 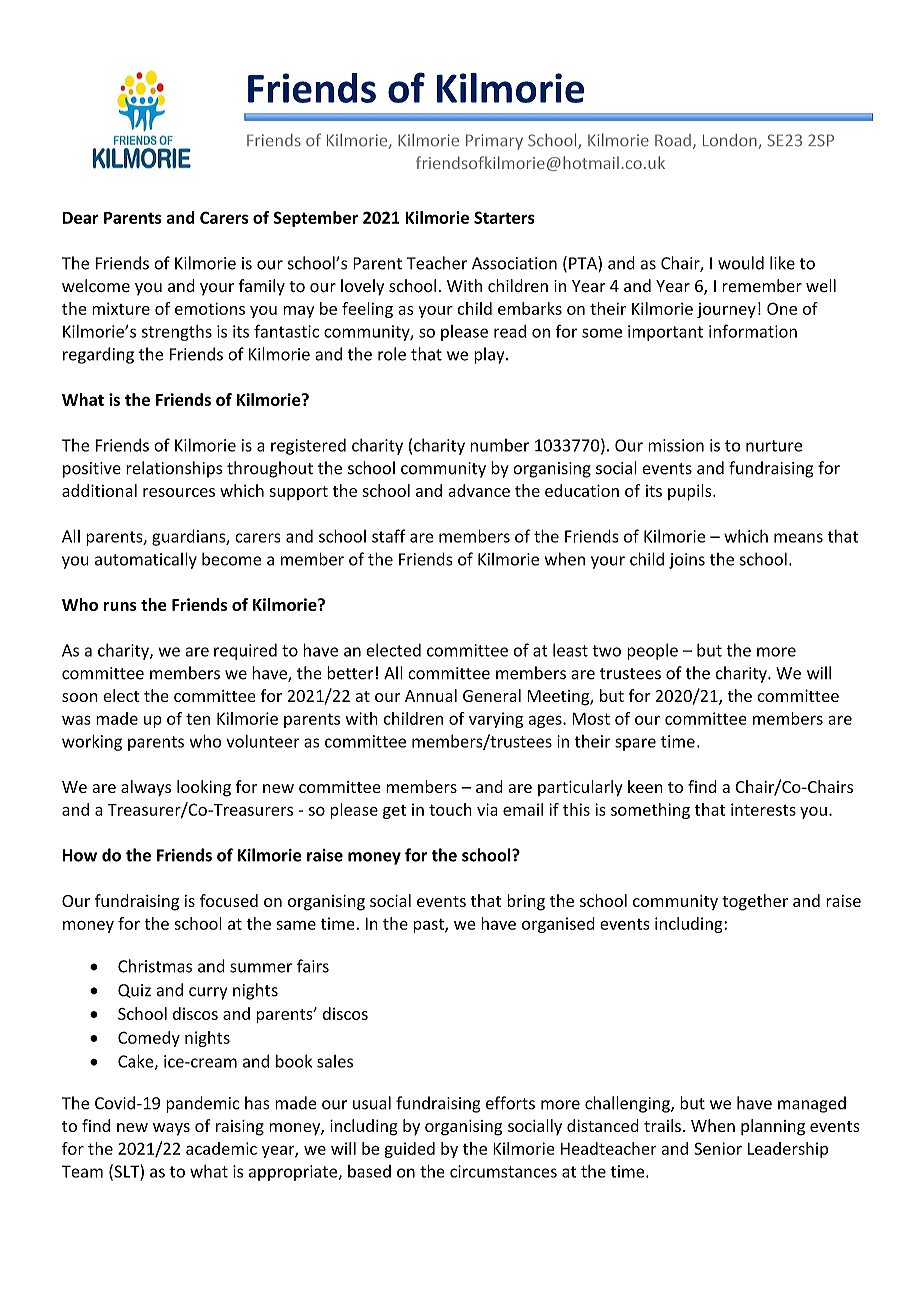 What do you see at coordinates (245, 651) in the document?
I see `required` at bounding box center [245, 651].
